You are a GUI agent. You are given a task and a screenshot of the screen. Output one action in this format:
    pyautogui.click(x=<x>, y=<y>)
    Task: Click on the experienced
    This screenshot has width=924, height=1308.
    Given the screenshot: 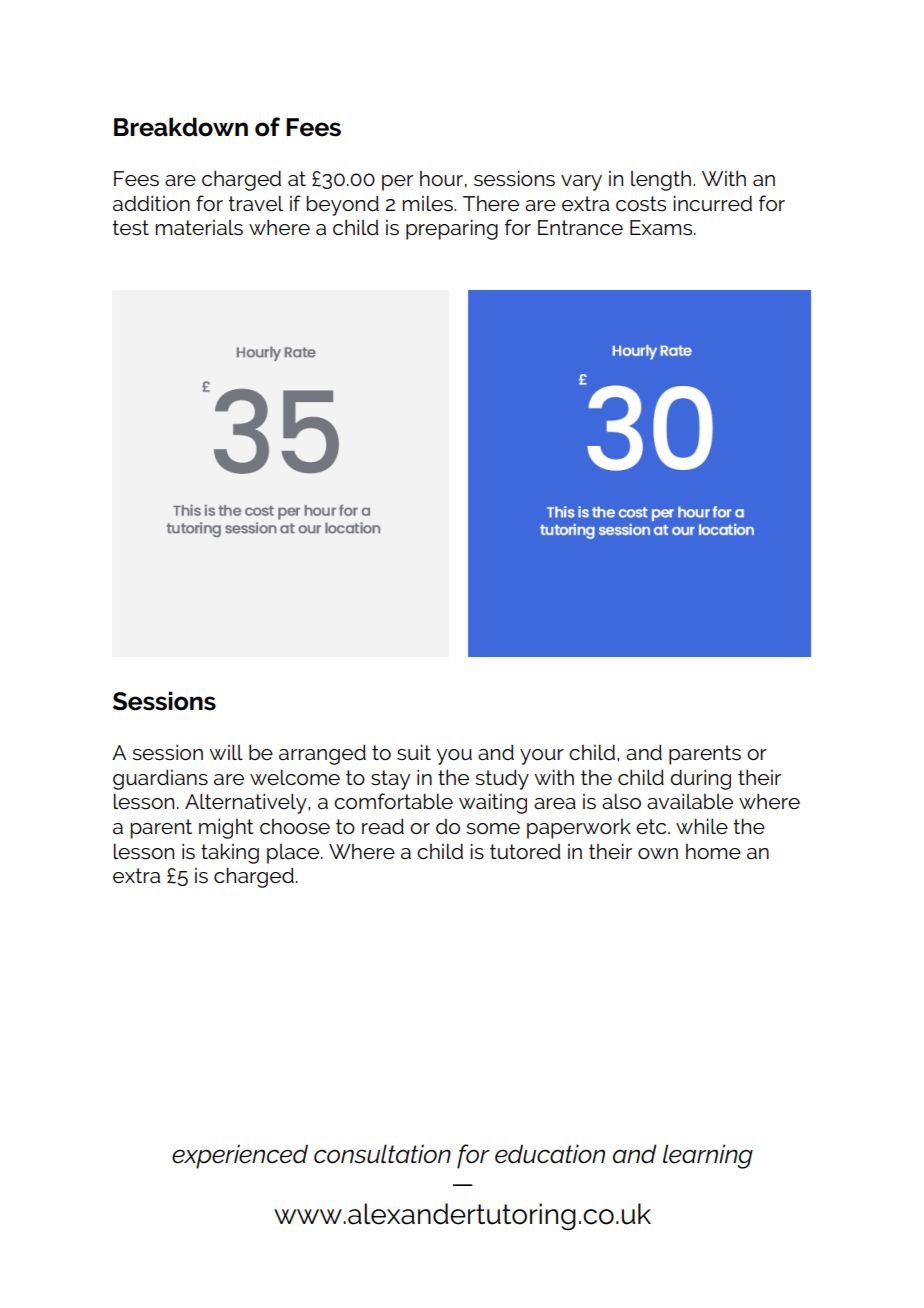 What is the action you would take?
    pyautogui.click(x=240, y=1156)
